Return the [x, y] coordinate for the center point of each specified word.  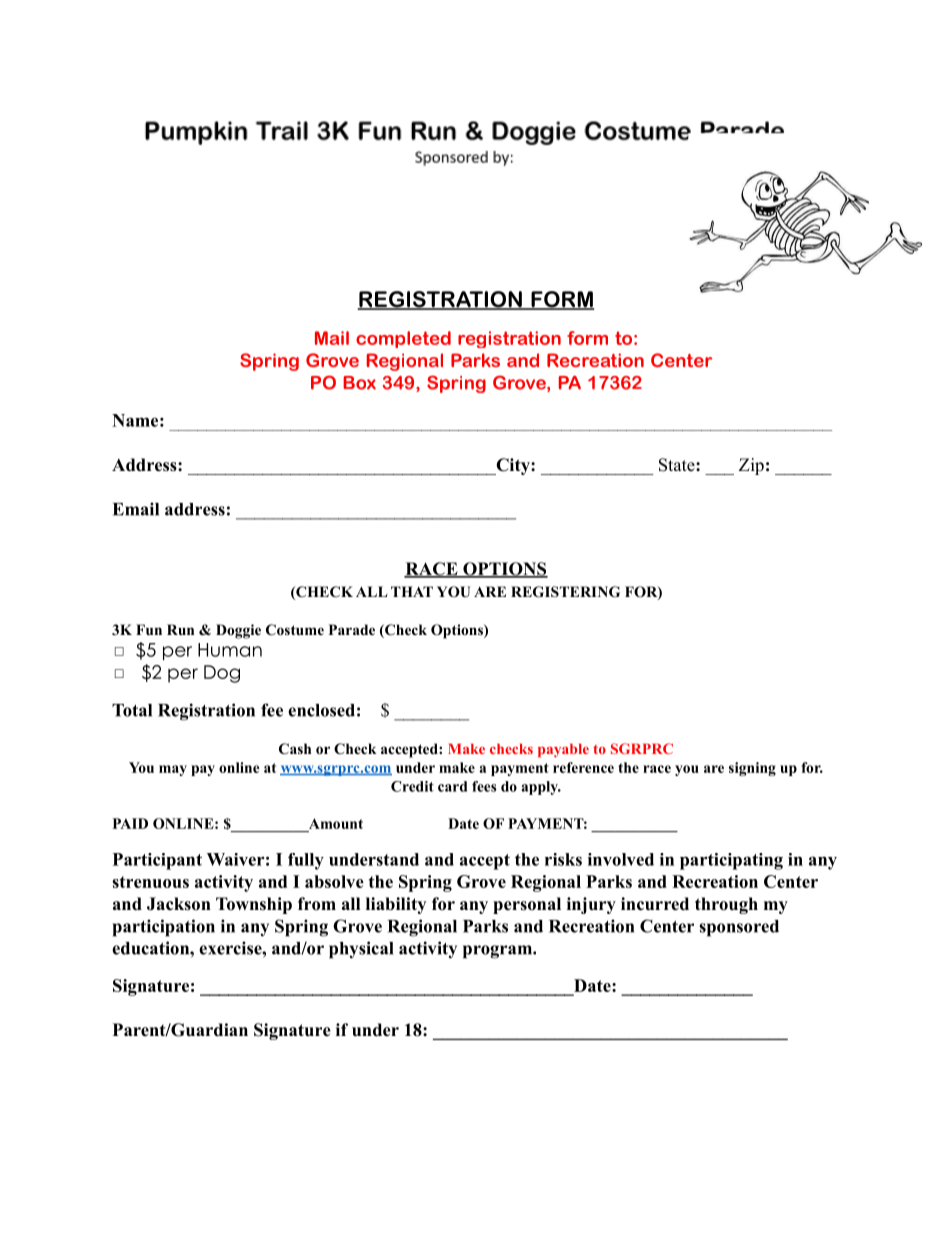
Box [359, 383]
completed [403, 339]
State [678, 465]
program [498, 952]
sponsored [739, 928]
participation [164, 928]
